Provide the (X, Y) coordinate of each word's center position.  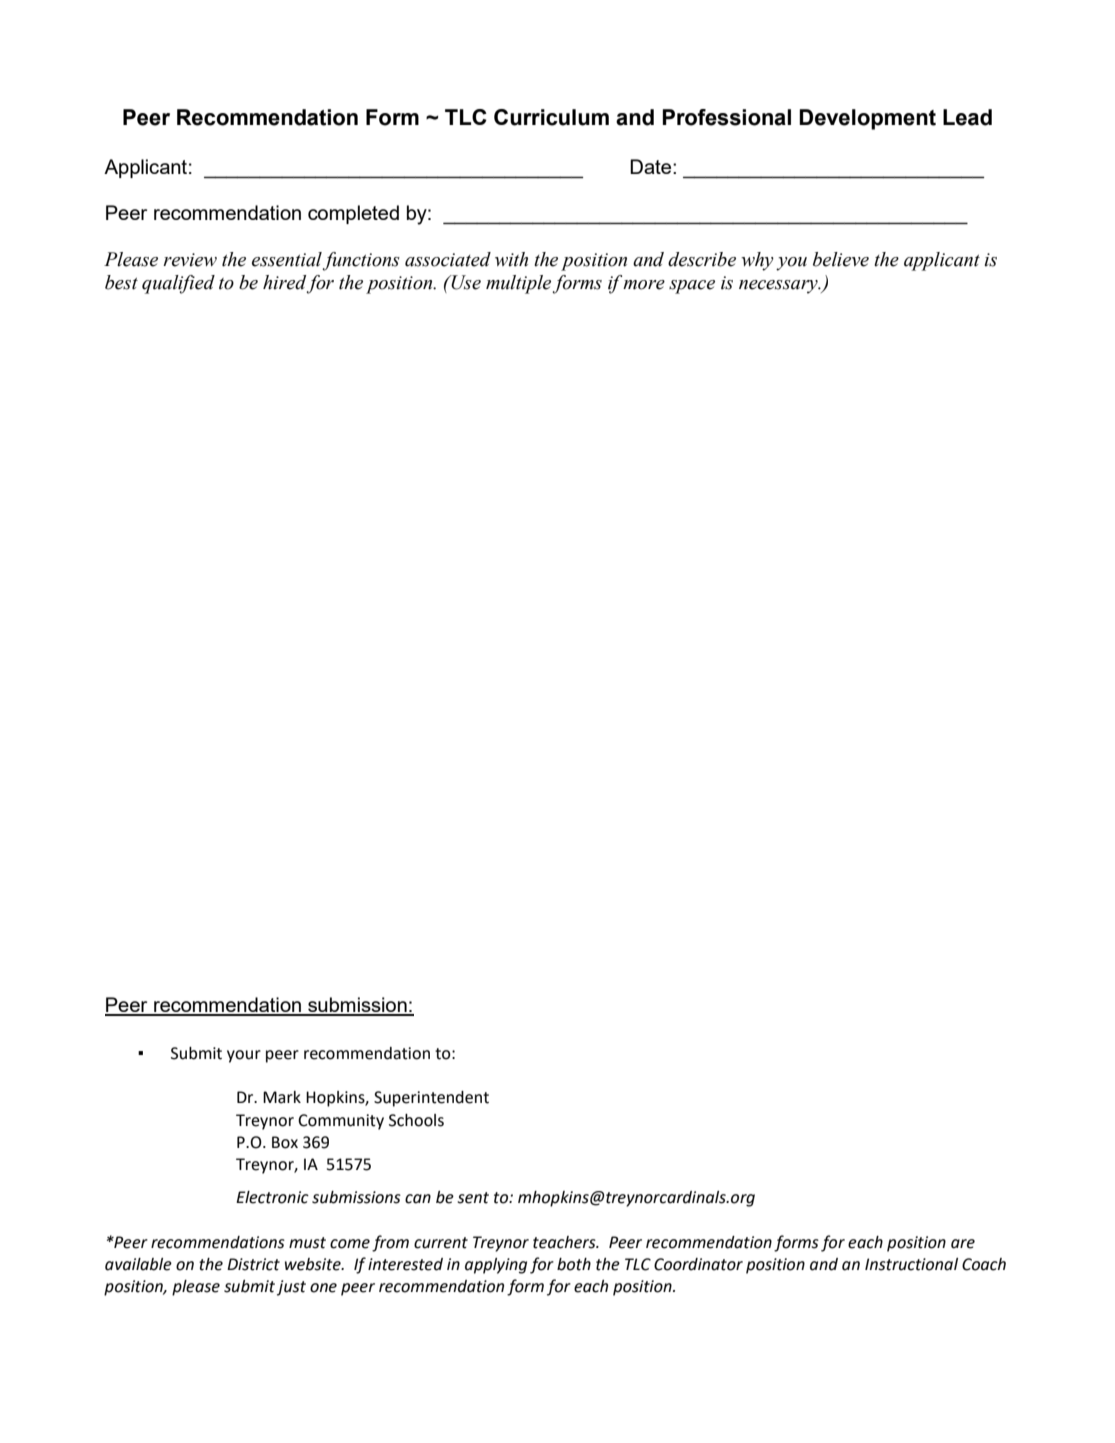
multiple (519, 284)
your (244, 1056)
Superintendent (431, 1099)
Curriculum (551, 117)
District (253, 1264)
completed (353, 214)
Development (867, 119)
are (963, 1244)
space (692, 287)
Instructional (911, 1264)
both (574, 1264)
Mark (282, 1097)
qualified (178, 284)
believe (841, 259)
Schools (416, 1120)
